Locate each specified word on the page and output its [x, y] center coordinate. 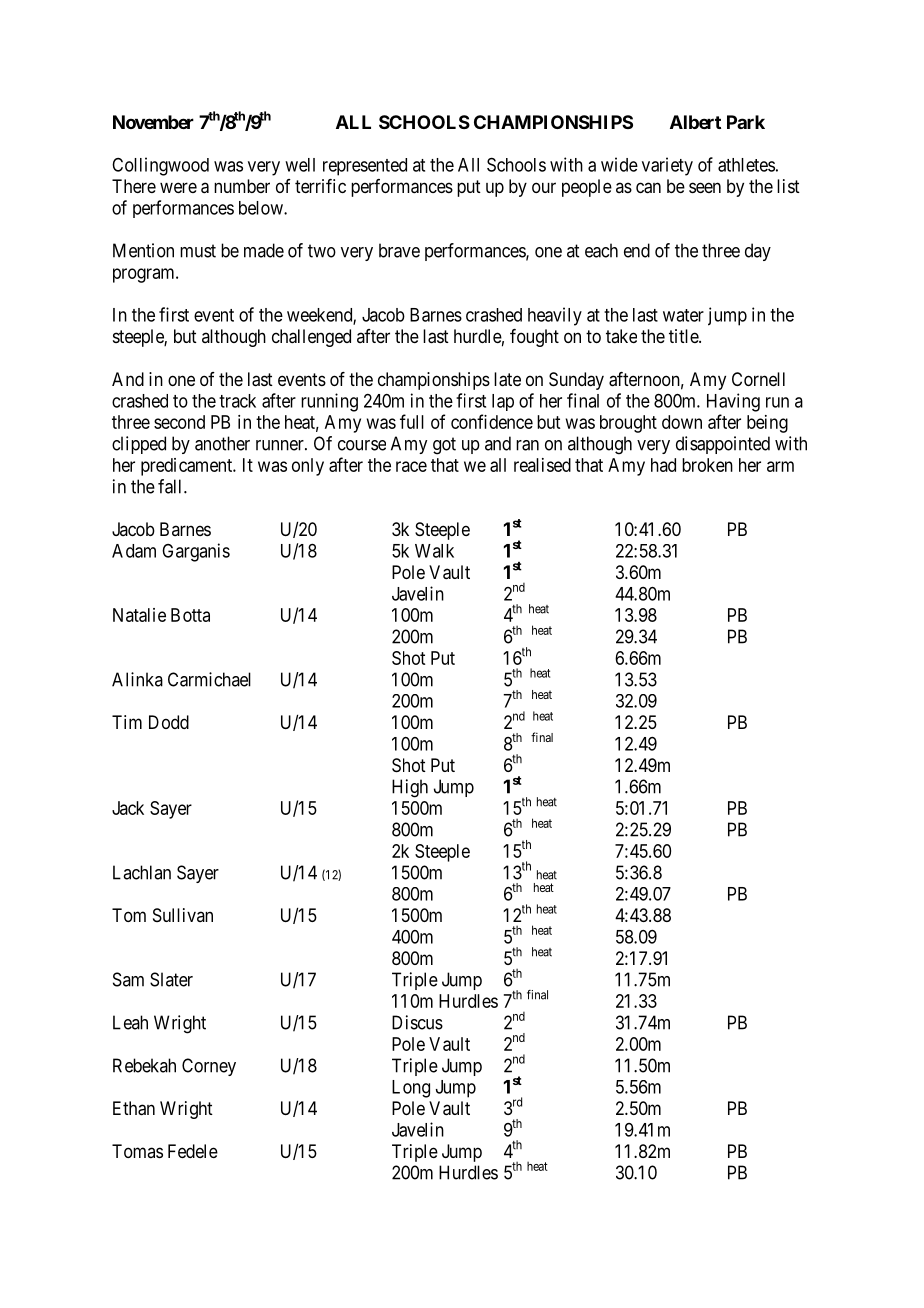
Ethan [134, 1108]
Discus [417, 1022]
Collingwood [160, 166]
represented [365, 167]
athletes [746, 165]
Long [411, 1089]
